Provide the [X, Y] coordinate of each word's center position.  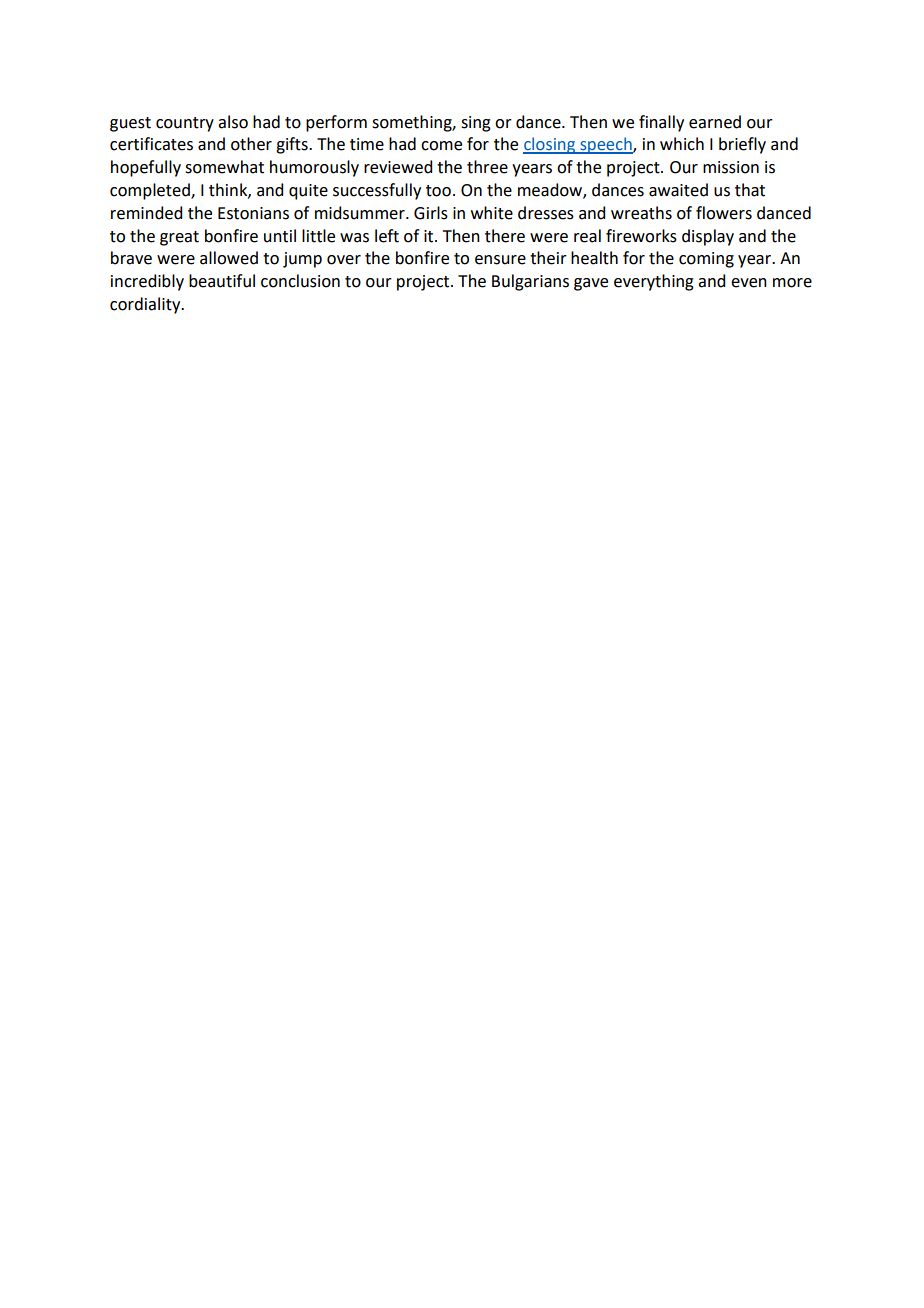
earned [715, 122]
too [438, 191]
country [185, 124]
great [179, 238]
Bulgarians [530, 282]
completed [151, 191]
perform [336, 123]
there [505, 236]
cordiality [146, 305]
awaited [678, 190]
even [749, 283]
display [708, 237]
